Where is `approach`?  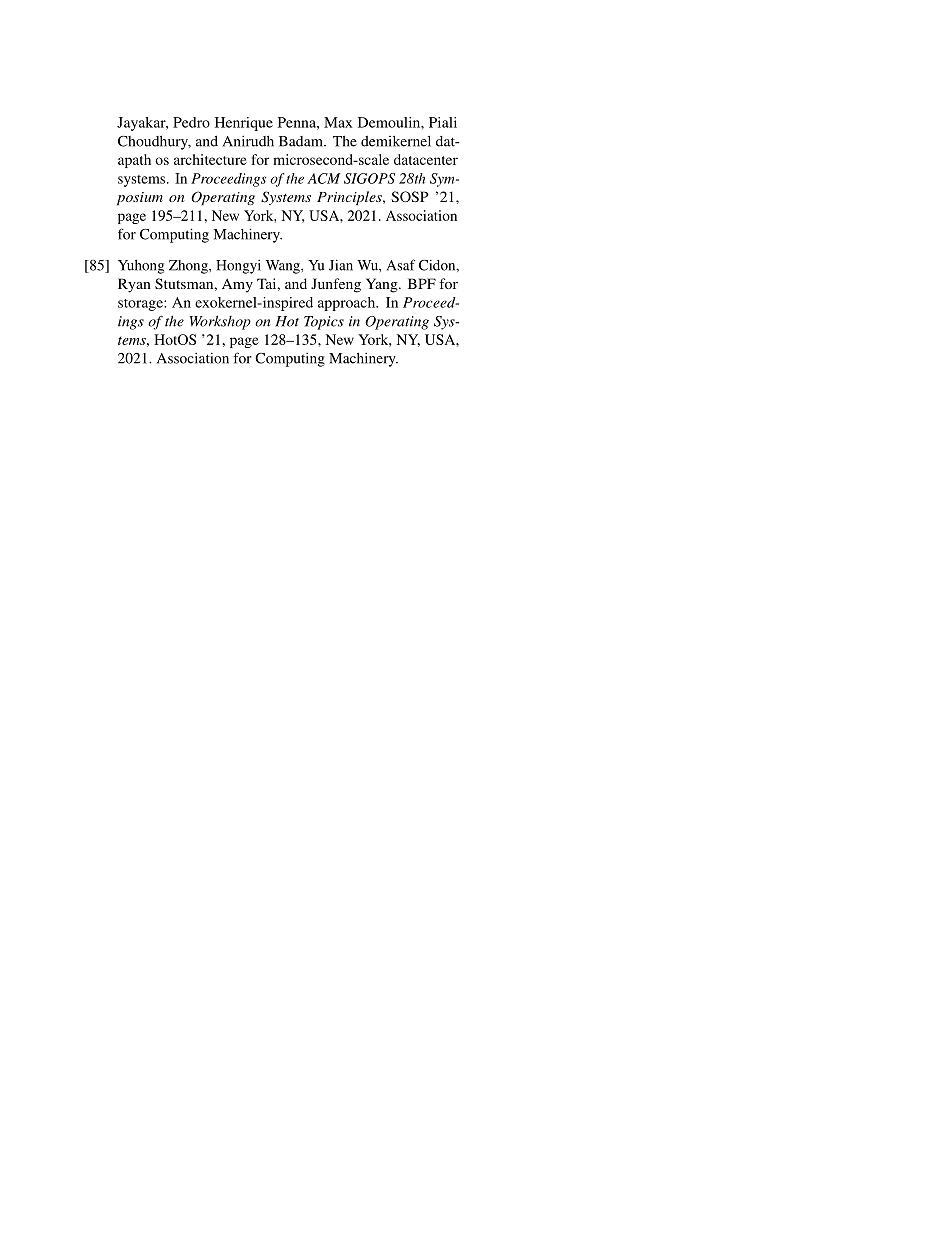
approach is located at coordinates (348, 304).
